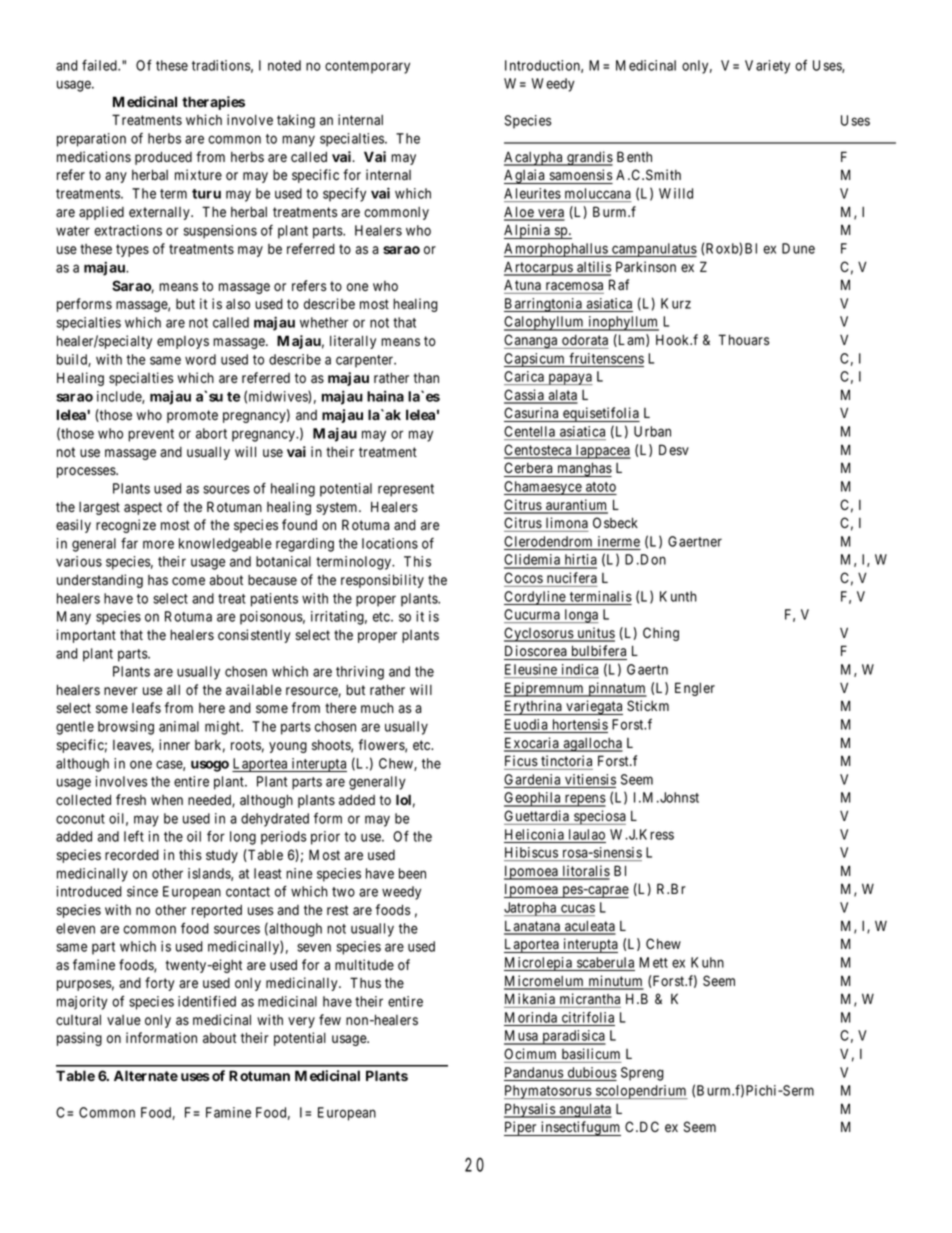 This screenshot has width=952, height=1233. I want to click on failed, so click(100, 65).
